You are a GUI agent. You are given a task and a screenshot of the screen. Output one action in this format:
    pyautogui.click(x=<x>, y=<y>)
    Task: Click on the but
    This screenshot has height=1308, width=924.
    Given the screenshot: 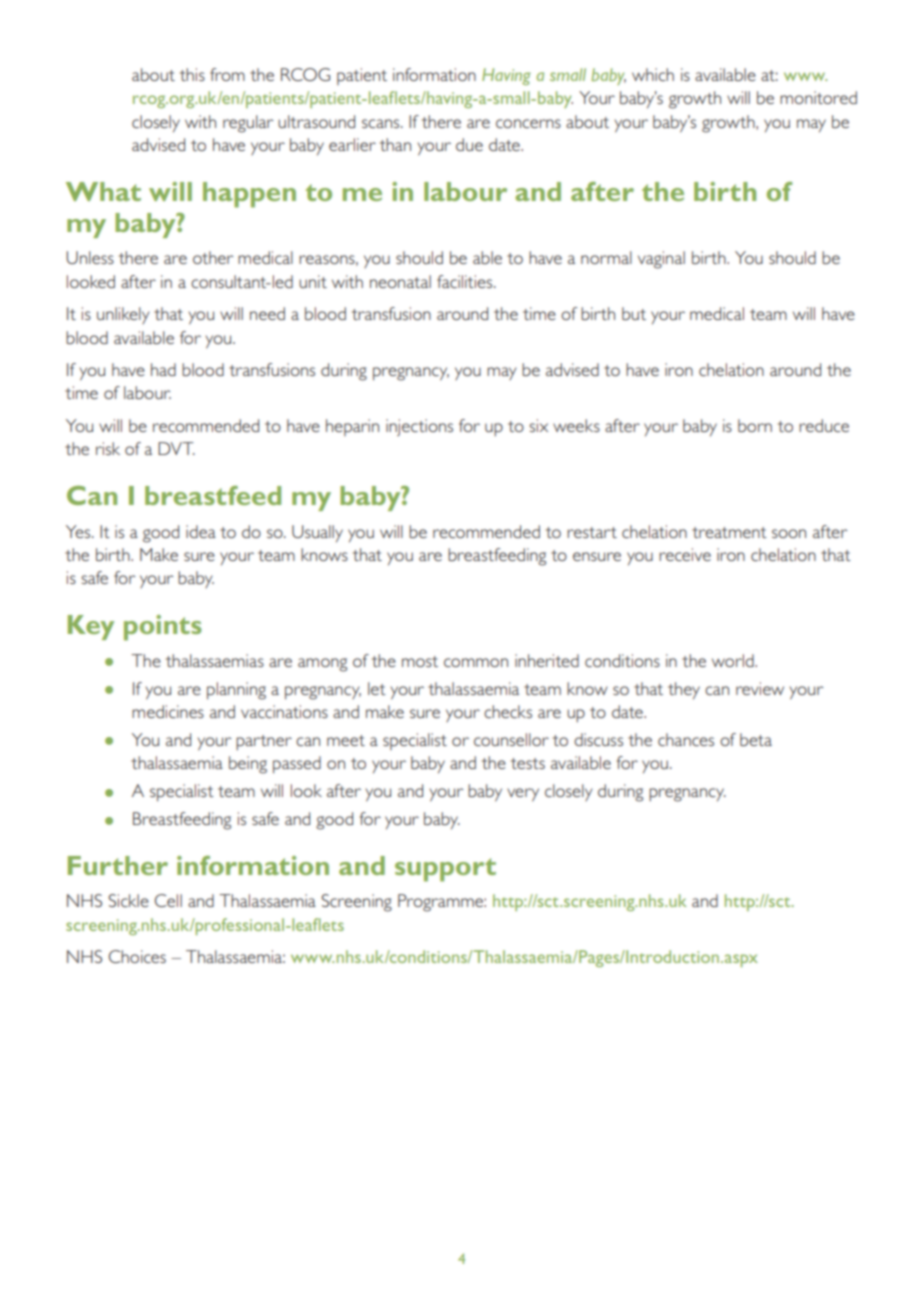 What is the action you would take?
    pyautogui.click(x=634, y=313)
